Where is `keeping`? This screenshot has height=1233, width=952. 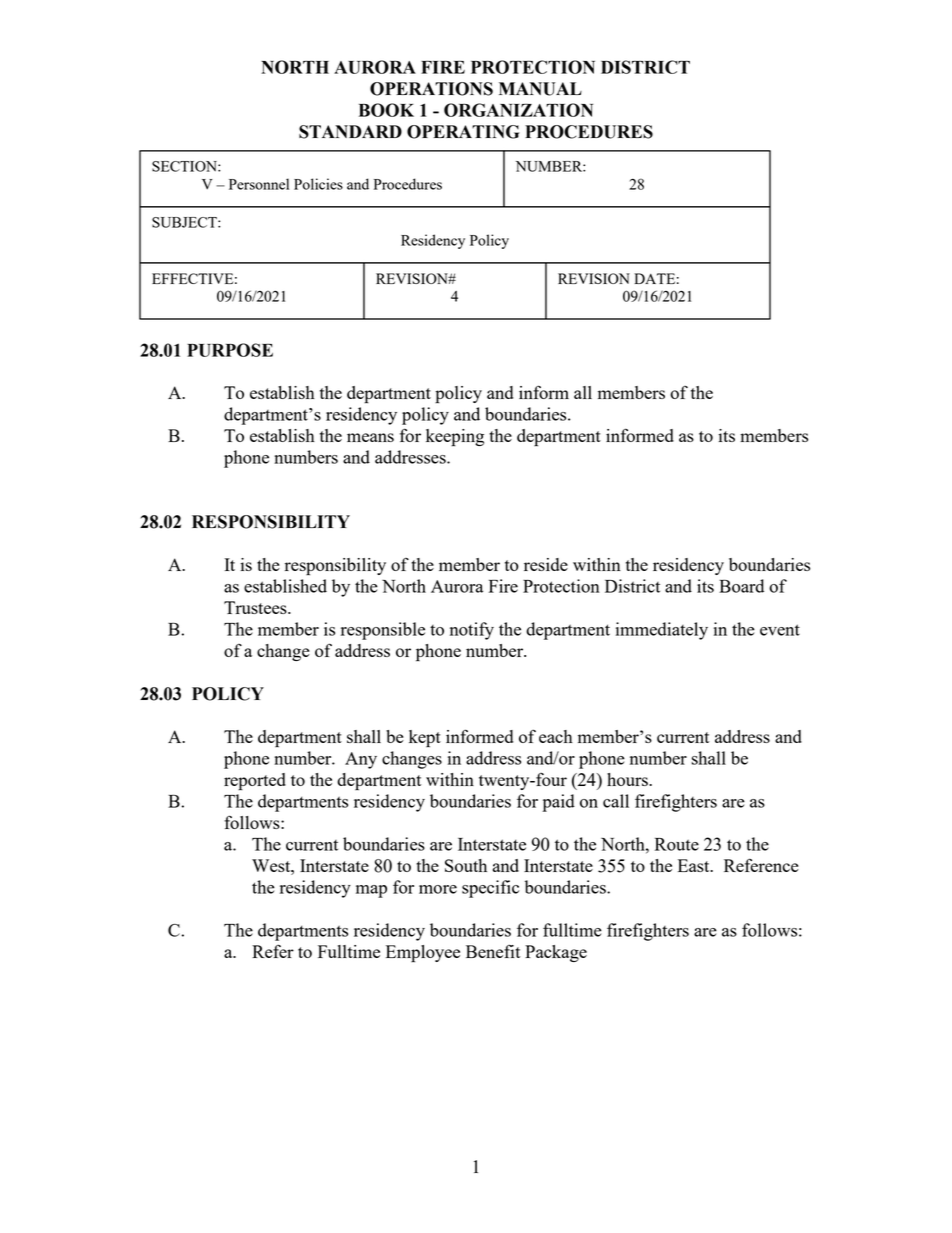 keeping is located at coordinates (455, 438).
